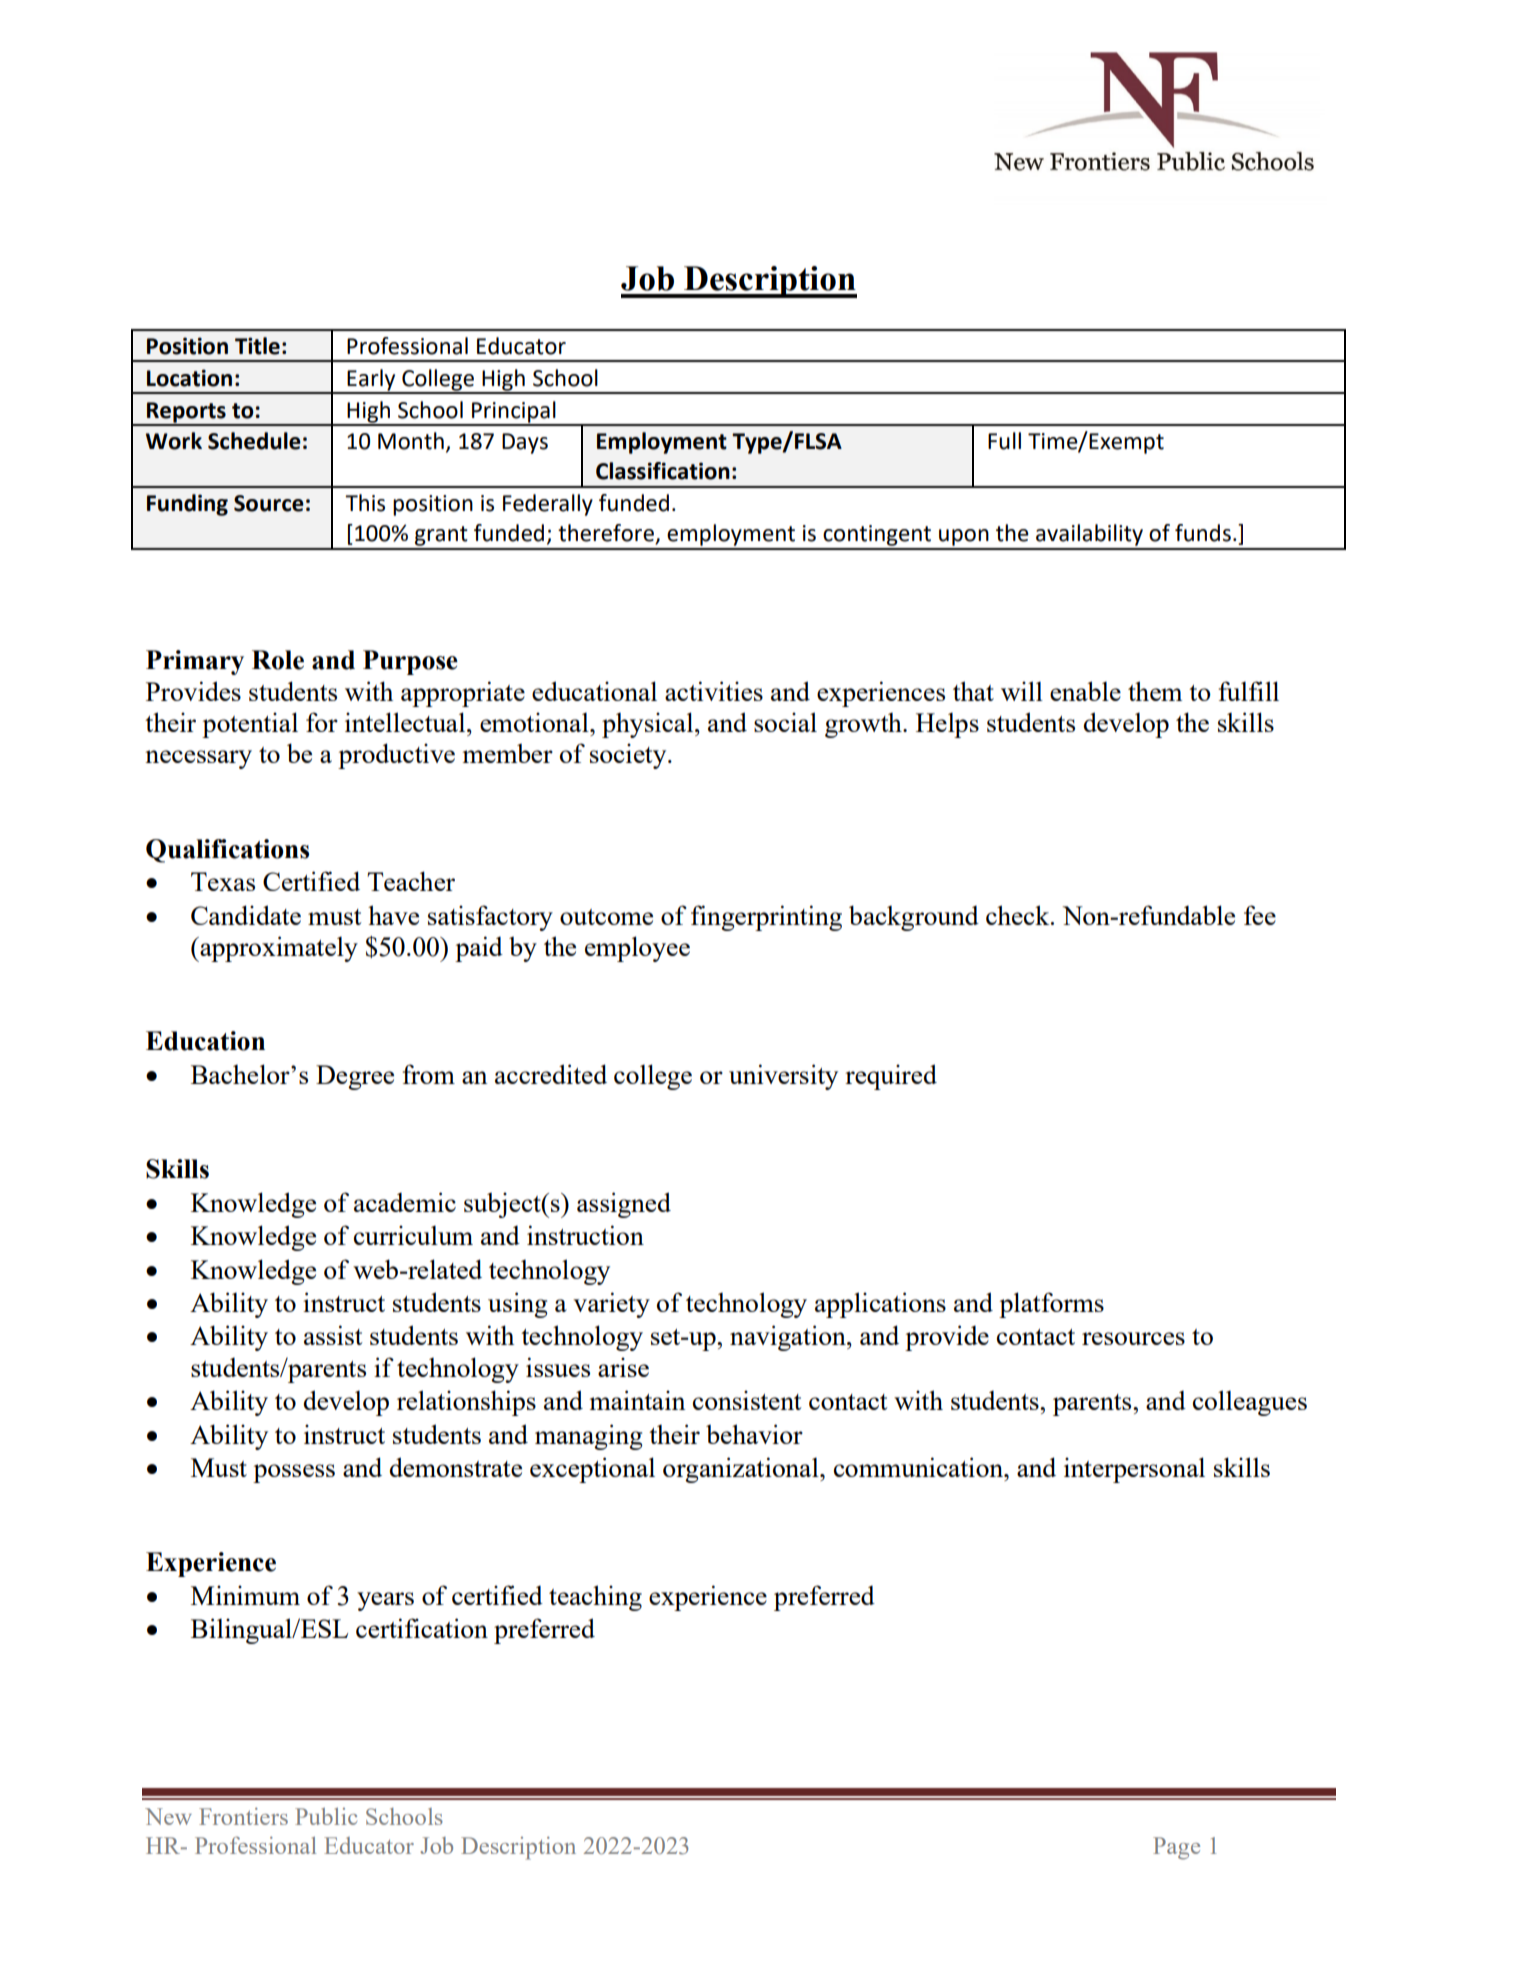 The width and height of the image is (1522, 1970). I want to click on interpersonal, so click(1134, 1470).
